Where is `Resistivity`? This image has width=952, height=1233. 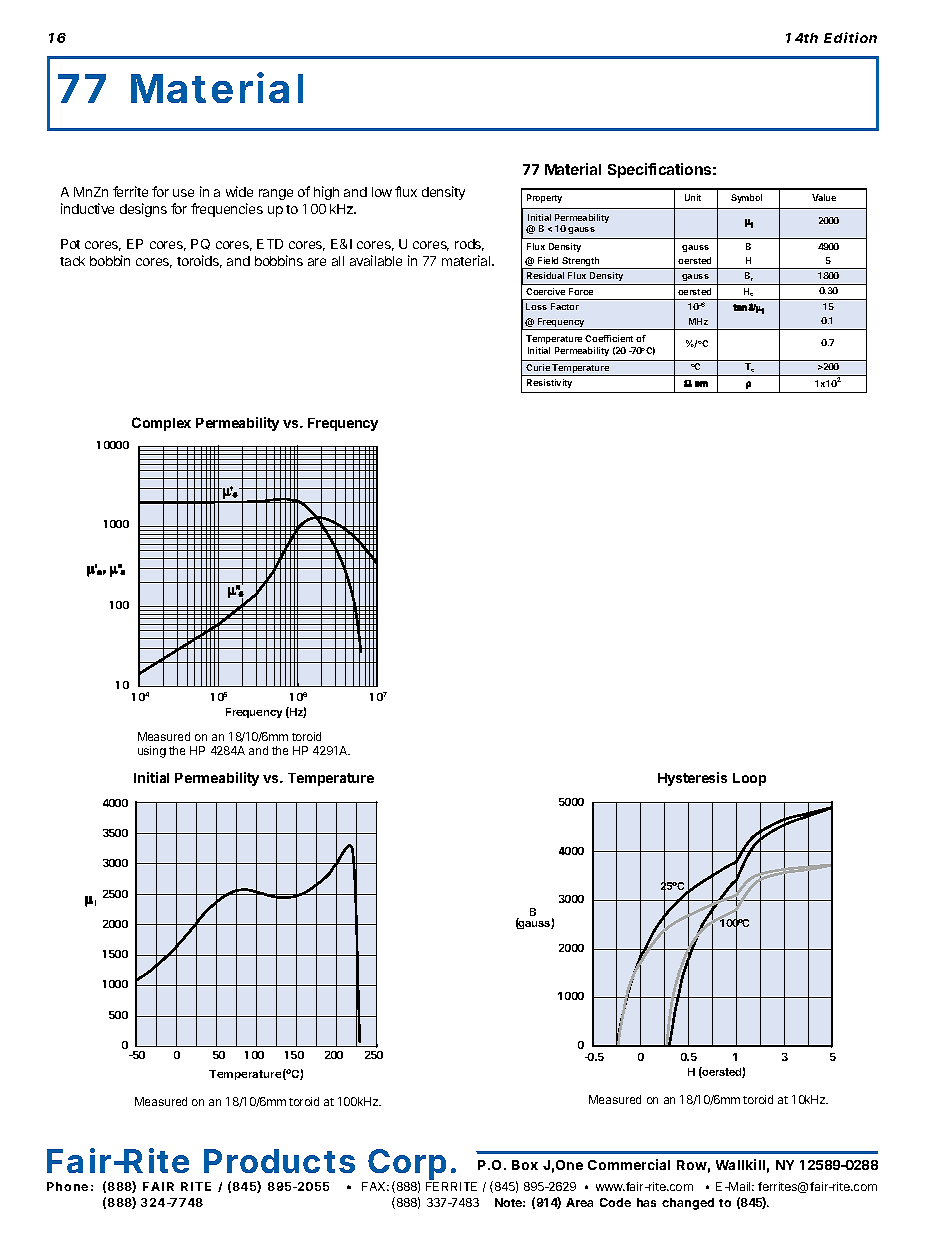
Resistivity is located at coordinates (549, 383).
